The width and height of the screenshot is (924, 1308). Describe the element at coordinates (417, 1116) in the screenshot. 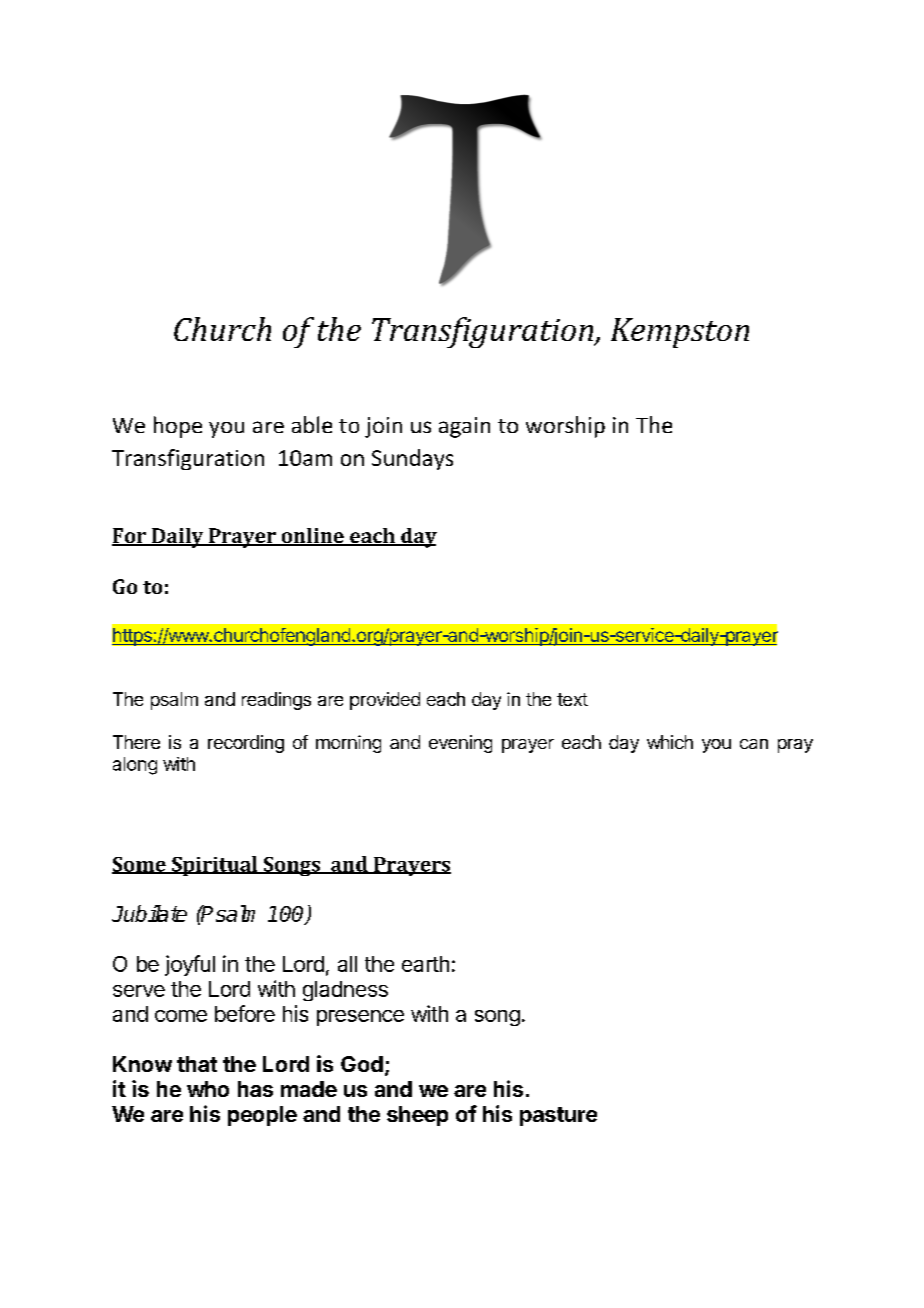

I see `sheep` at that location.
